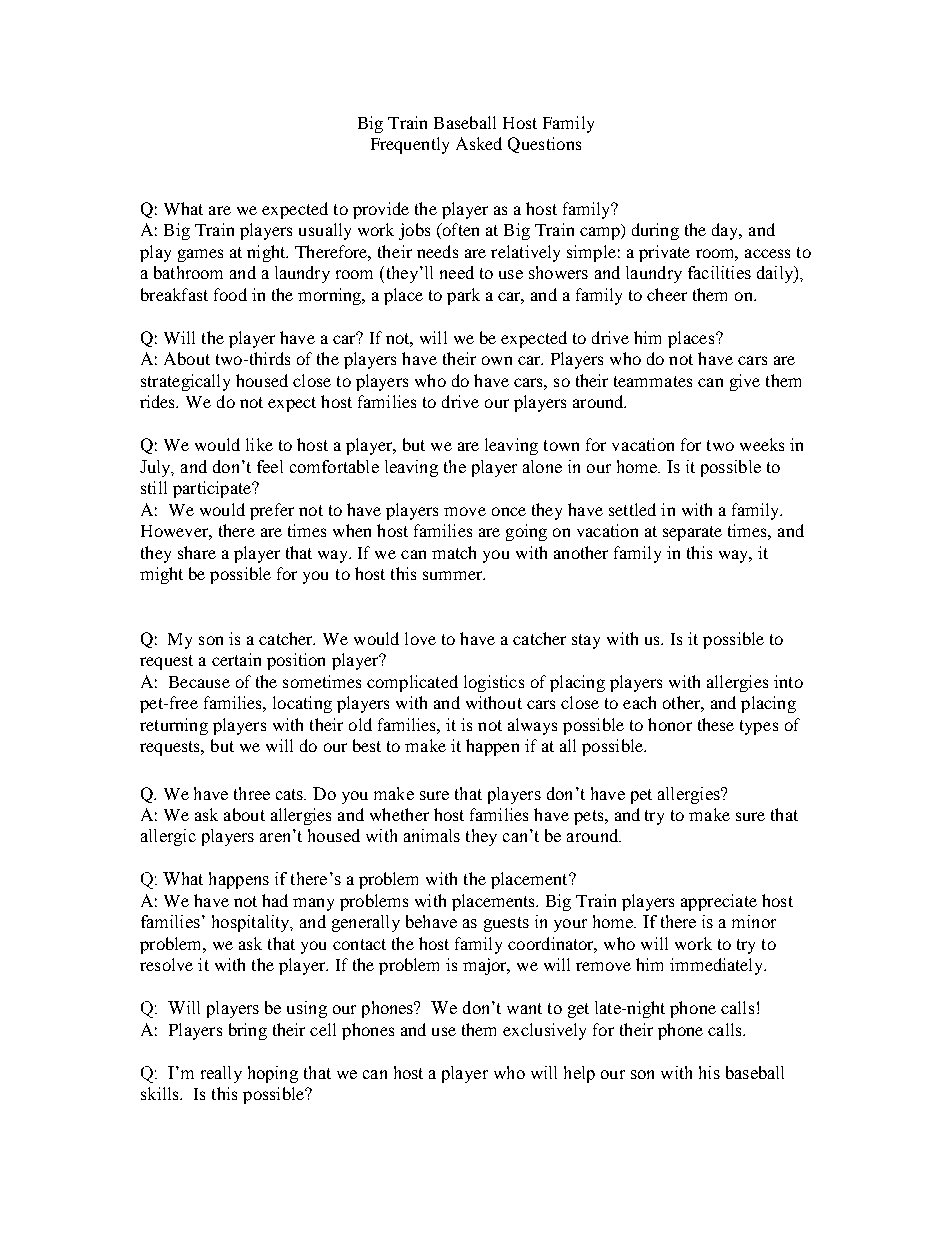 The height and width of the document is (1233, 952). What do you see at coordinates (762, 444) in the document?
I see `weeks` at bounding box center [762, 444].
